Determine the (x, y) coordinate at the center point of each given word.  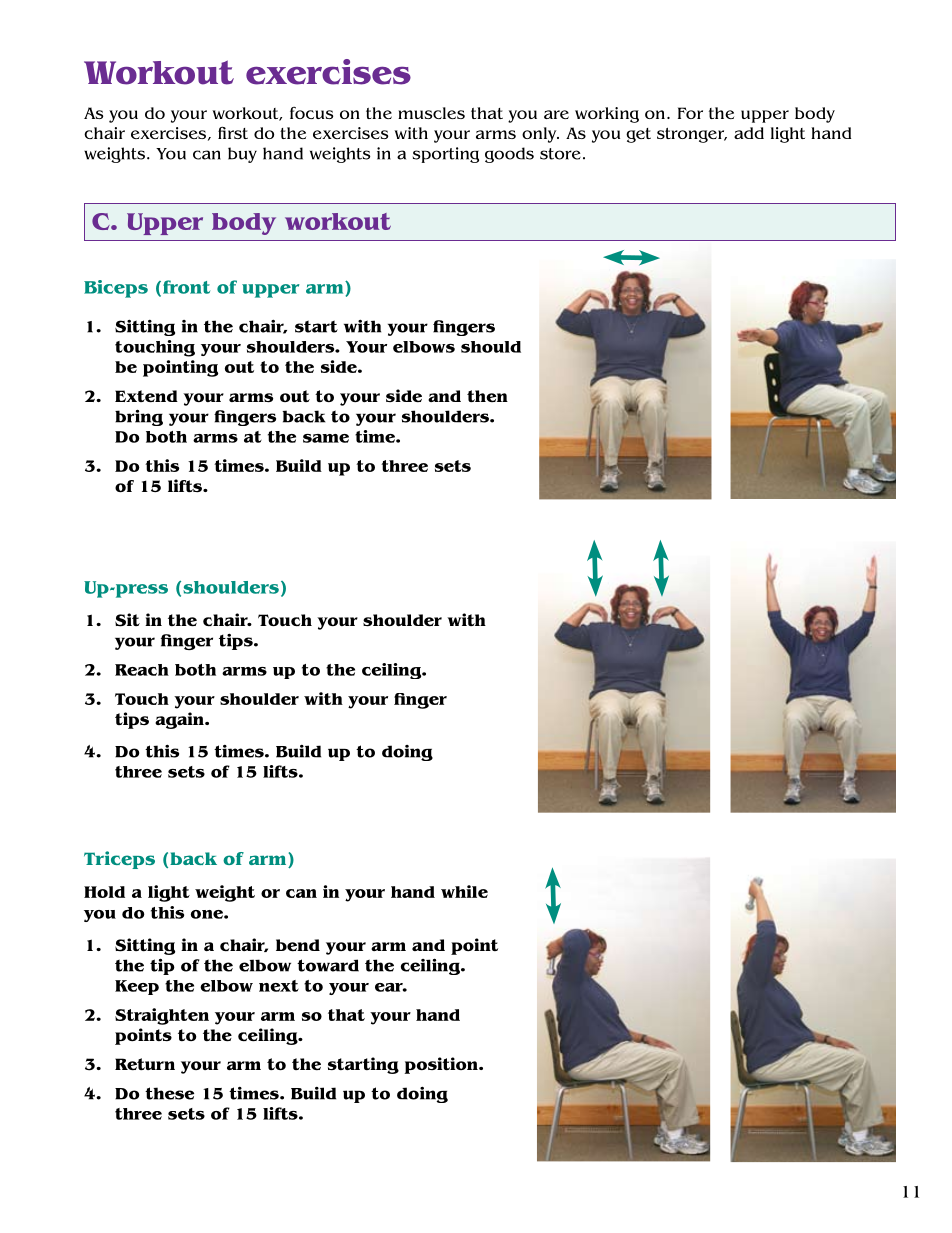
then (487, 396)
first (233, 132)
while (464, 891)
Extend (146, 396)
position (442, 1065)
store (560, 154)
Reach (142, 670)
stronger (692, 135)
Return (145, 1064)
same (326, 438)
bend (298, 945)
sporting (446, 155)
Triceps (119, 860)
